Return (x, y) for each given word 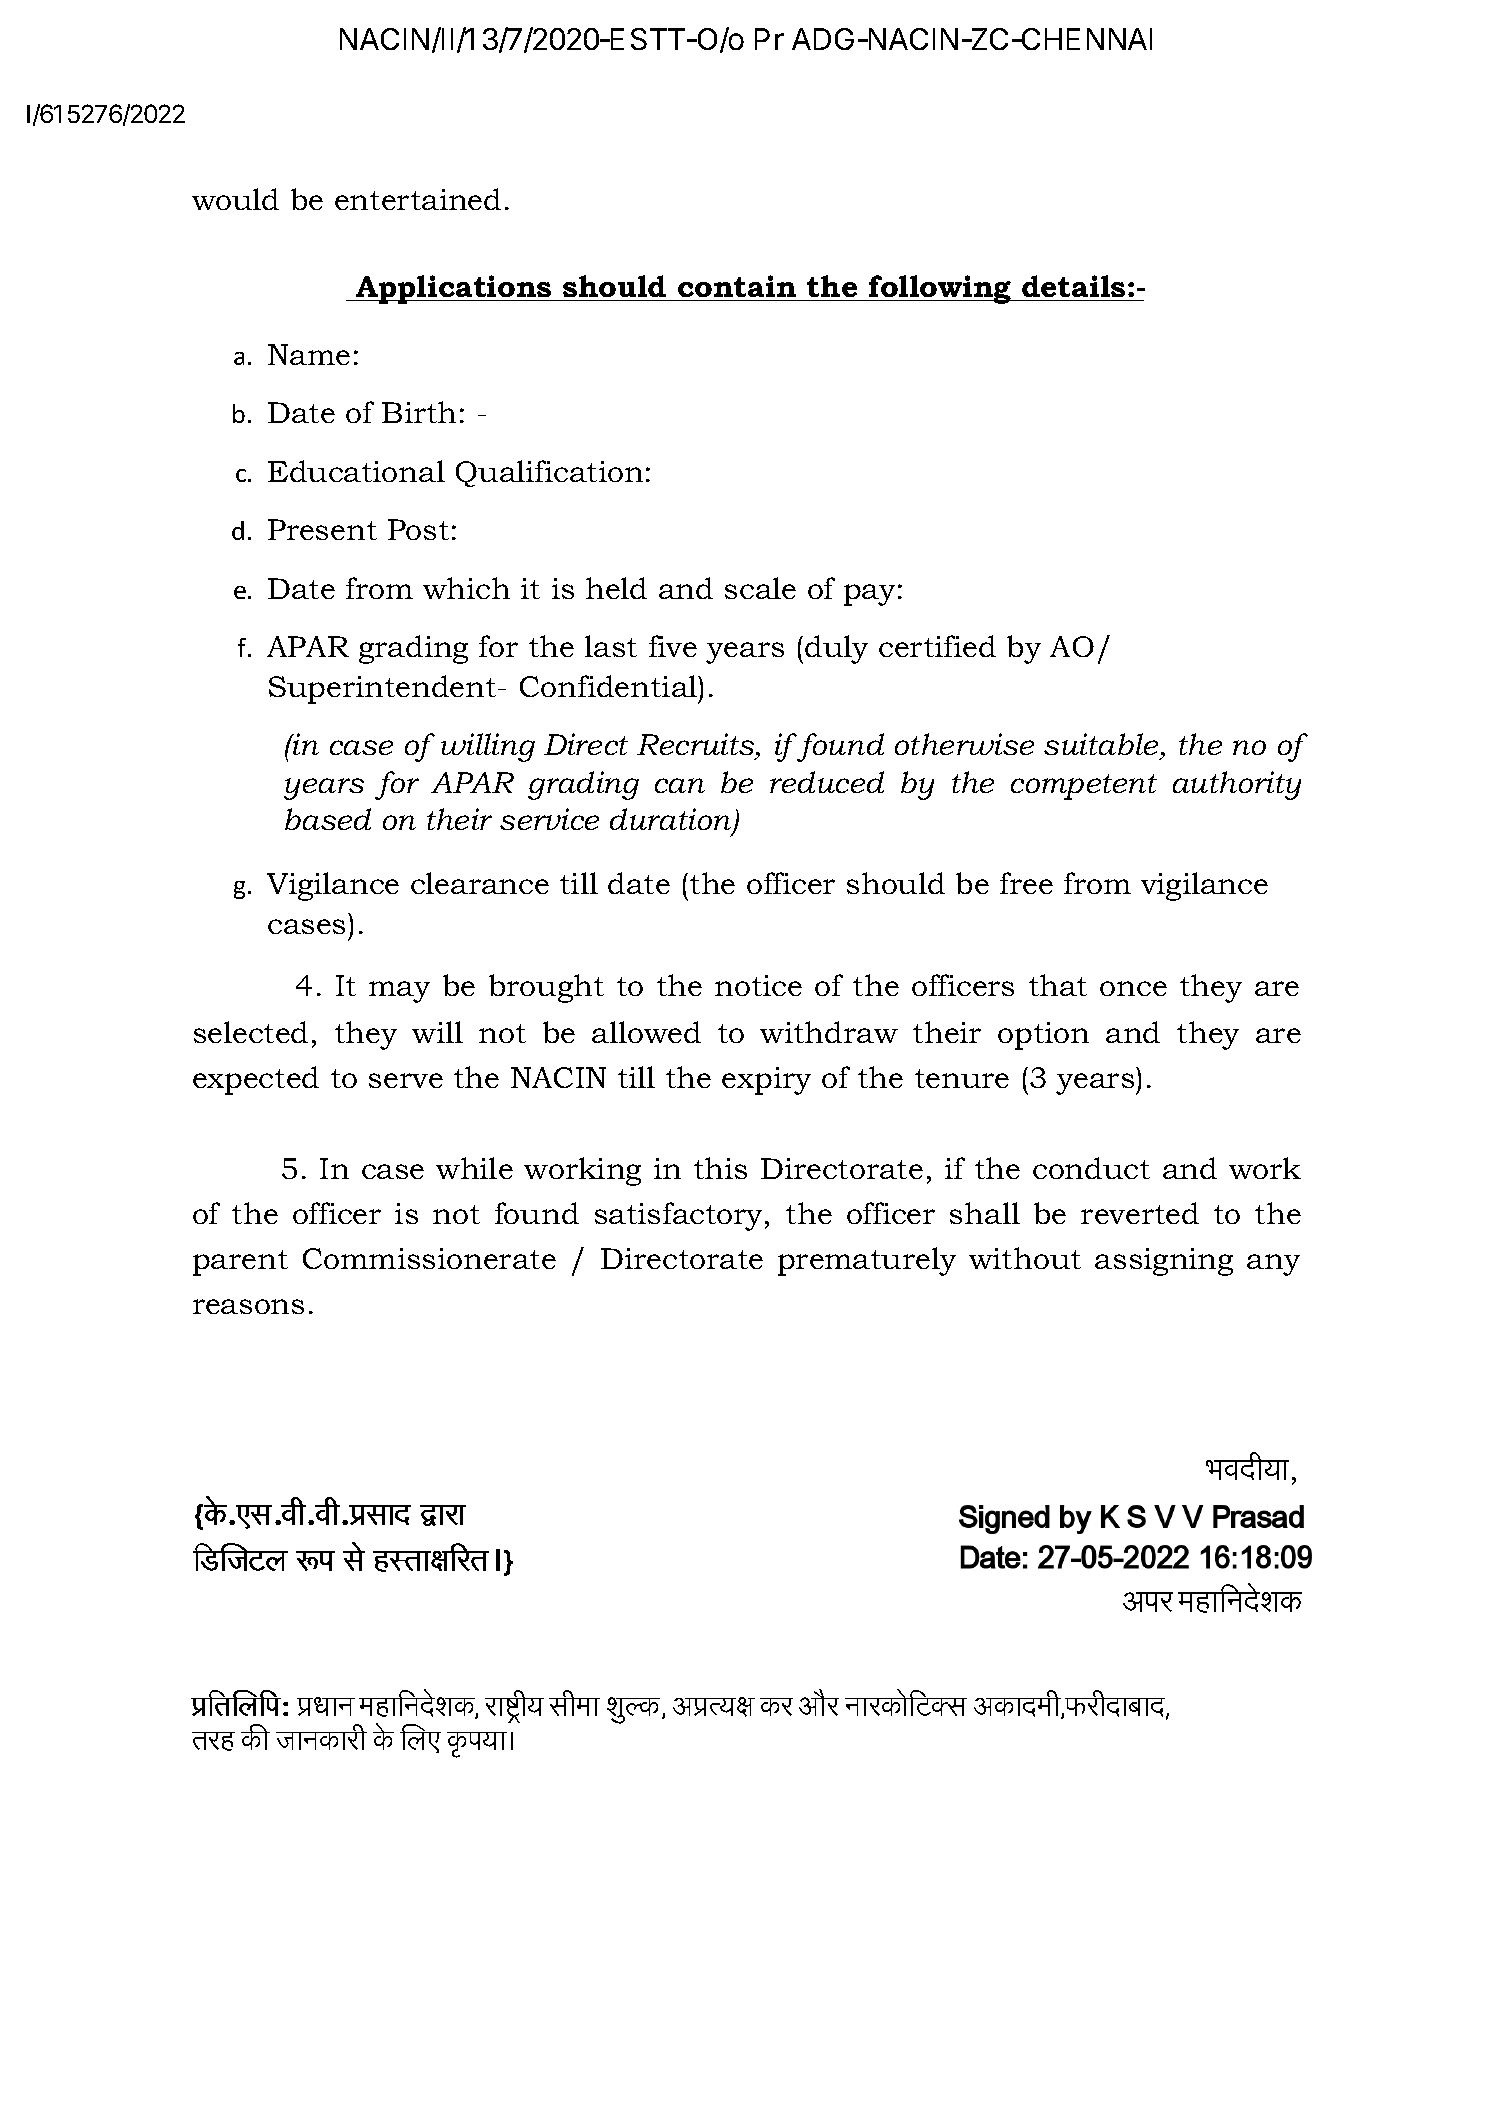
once (1133, 988)
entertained (418, 199)
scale (760, 588)
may (399, 992)
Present (322, 529)
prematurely (867, 1261)
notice (758, 985)
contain (737, 286)
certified (937, 646)
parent (240, 1263)
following (941, 289)
